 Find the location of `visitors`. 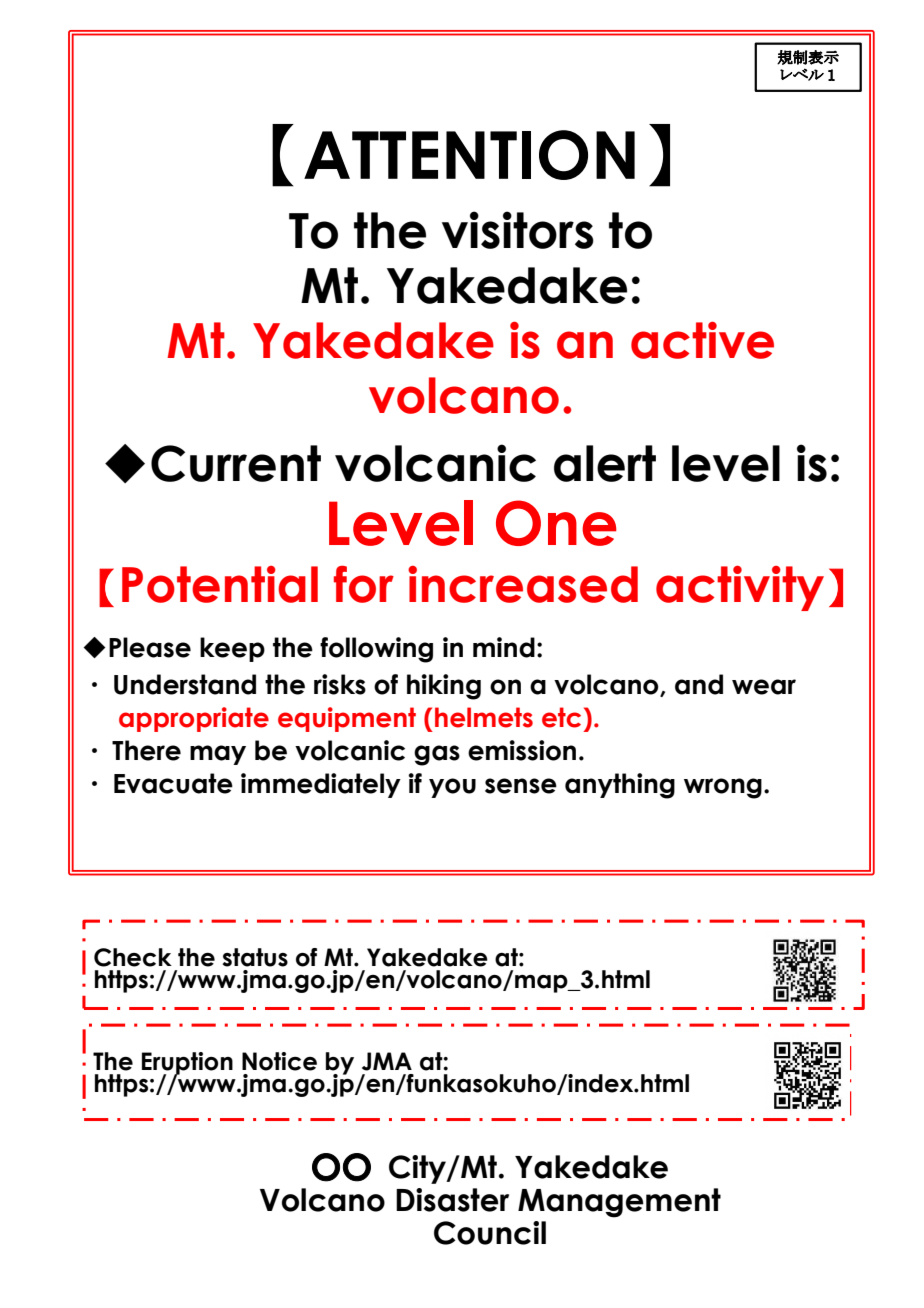

visitors is located at coordinates (518, 230).
